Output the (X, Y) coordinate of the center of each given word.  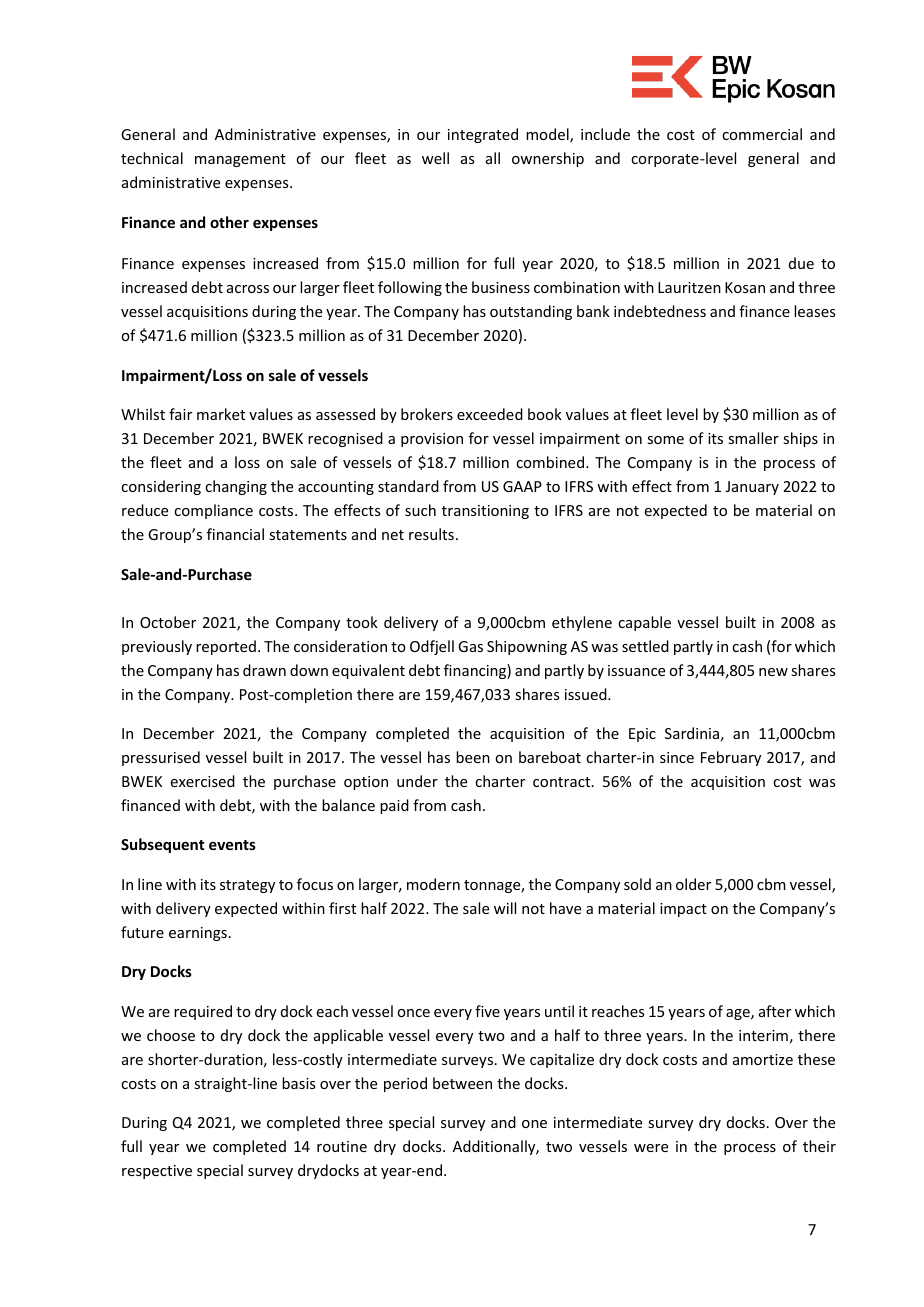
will (505, 908)
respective (157, 1172)
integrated (483, 135)
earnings (198, 934)
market (221, 414)
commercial (762, 134)
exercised (202, 781)
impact (683, 910)
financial (235, 534)
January (752, 488)
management (240, 160)
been (473, 757)
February (731, 758)
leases (814, 311)
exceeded (490, 414)
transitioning (485, 512)
